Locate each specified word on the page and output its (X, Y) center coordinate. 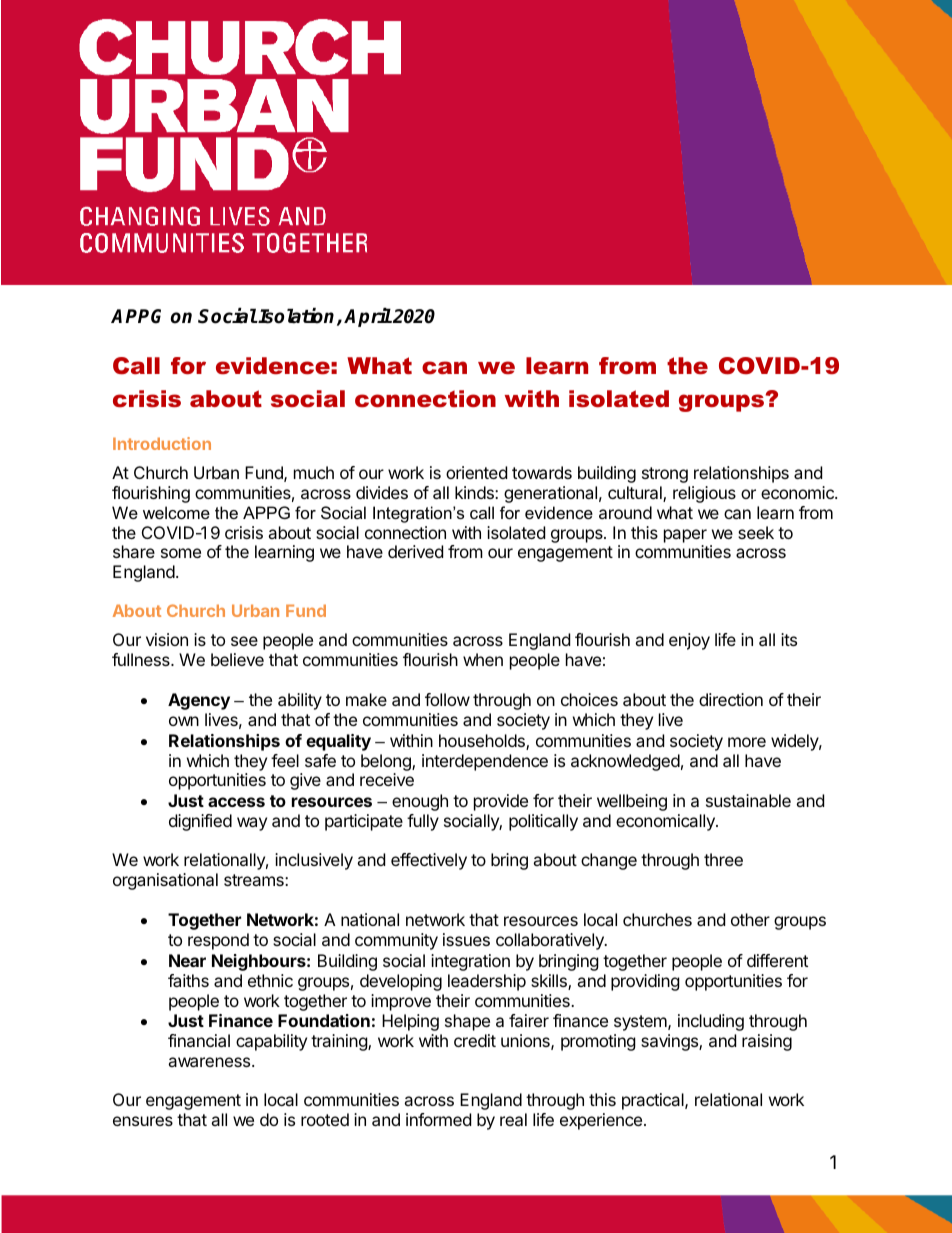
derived (415, 551)
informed (438, 1119)
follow (447, 699)
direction (731, 699)
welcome (176, 512)
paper (685, 536)
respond (218, 941)
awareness (210, 1062)
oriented (476, 472)
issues (466, 939)
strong (665, 475)
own (184, 721)
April (368, 317)
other (750, 919)
